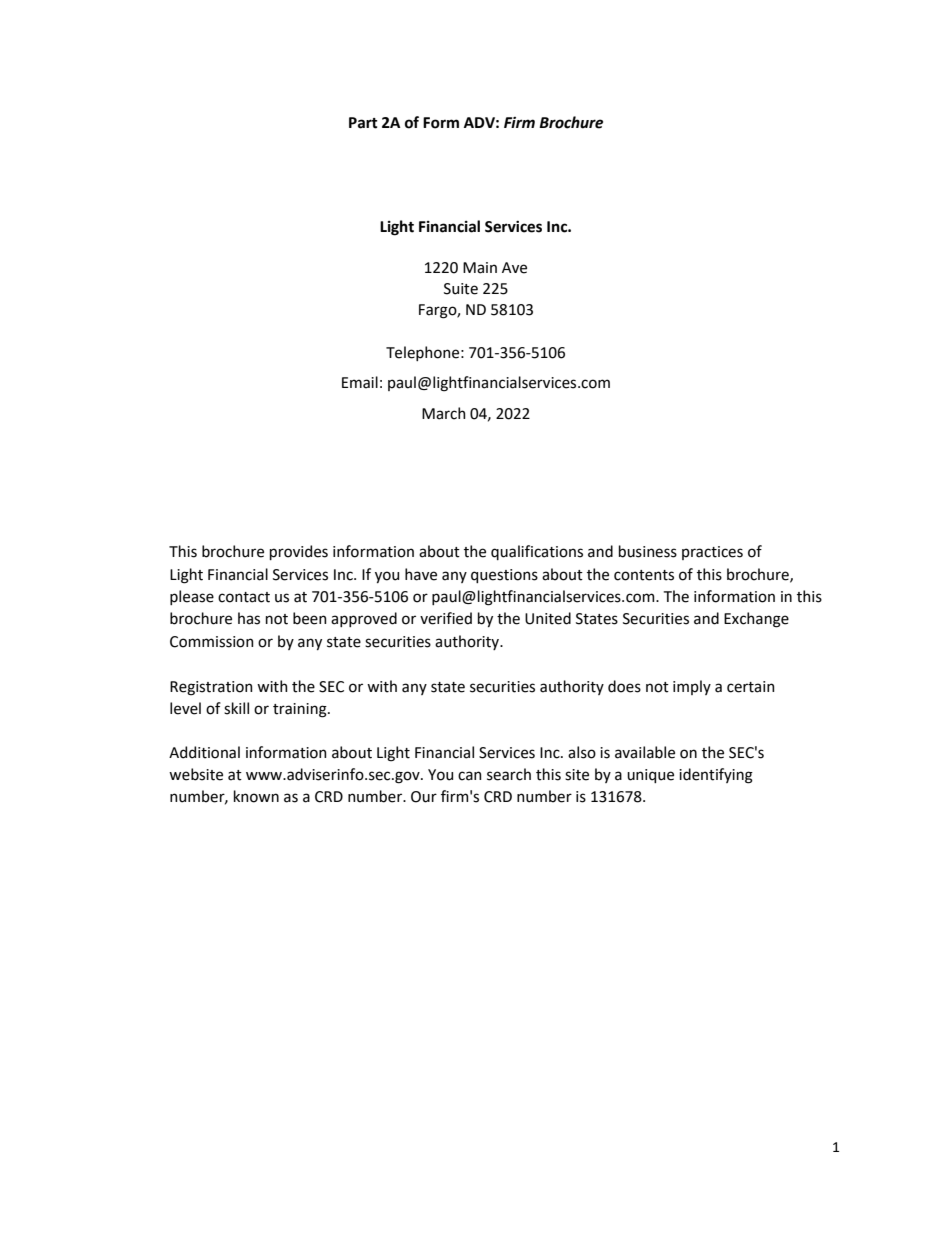  Describe the element at coordinates (537, 552) in the screenshot. I see `qualifications` at that location.
